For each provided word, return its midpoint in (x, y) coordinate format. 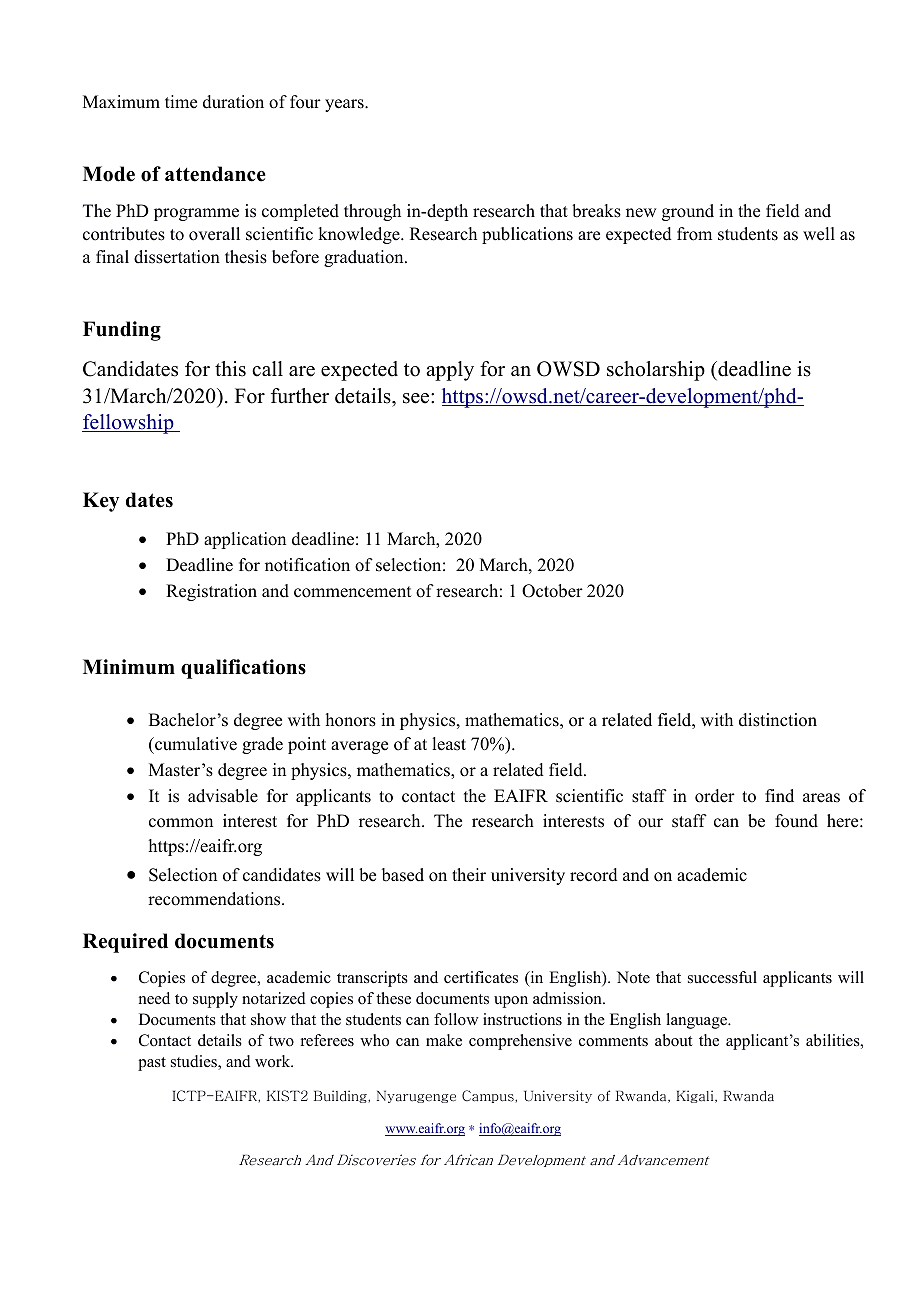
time (181, 102)
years (345, 105)
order (715, 796)
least (449, 744)
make (444, 1040)
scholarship (656, 371)
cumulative (195, 745)
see (417, 398)
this (230, 369)
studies (195, 1062)
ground (688, 212)
